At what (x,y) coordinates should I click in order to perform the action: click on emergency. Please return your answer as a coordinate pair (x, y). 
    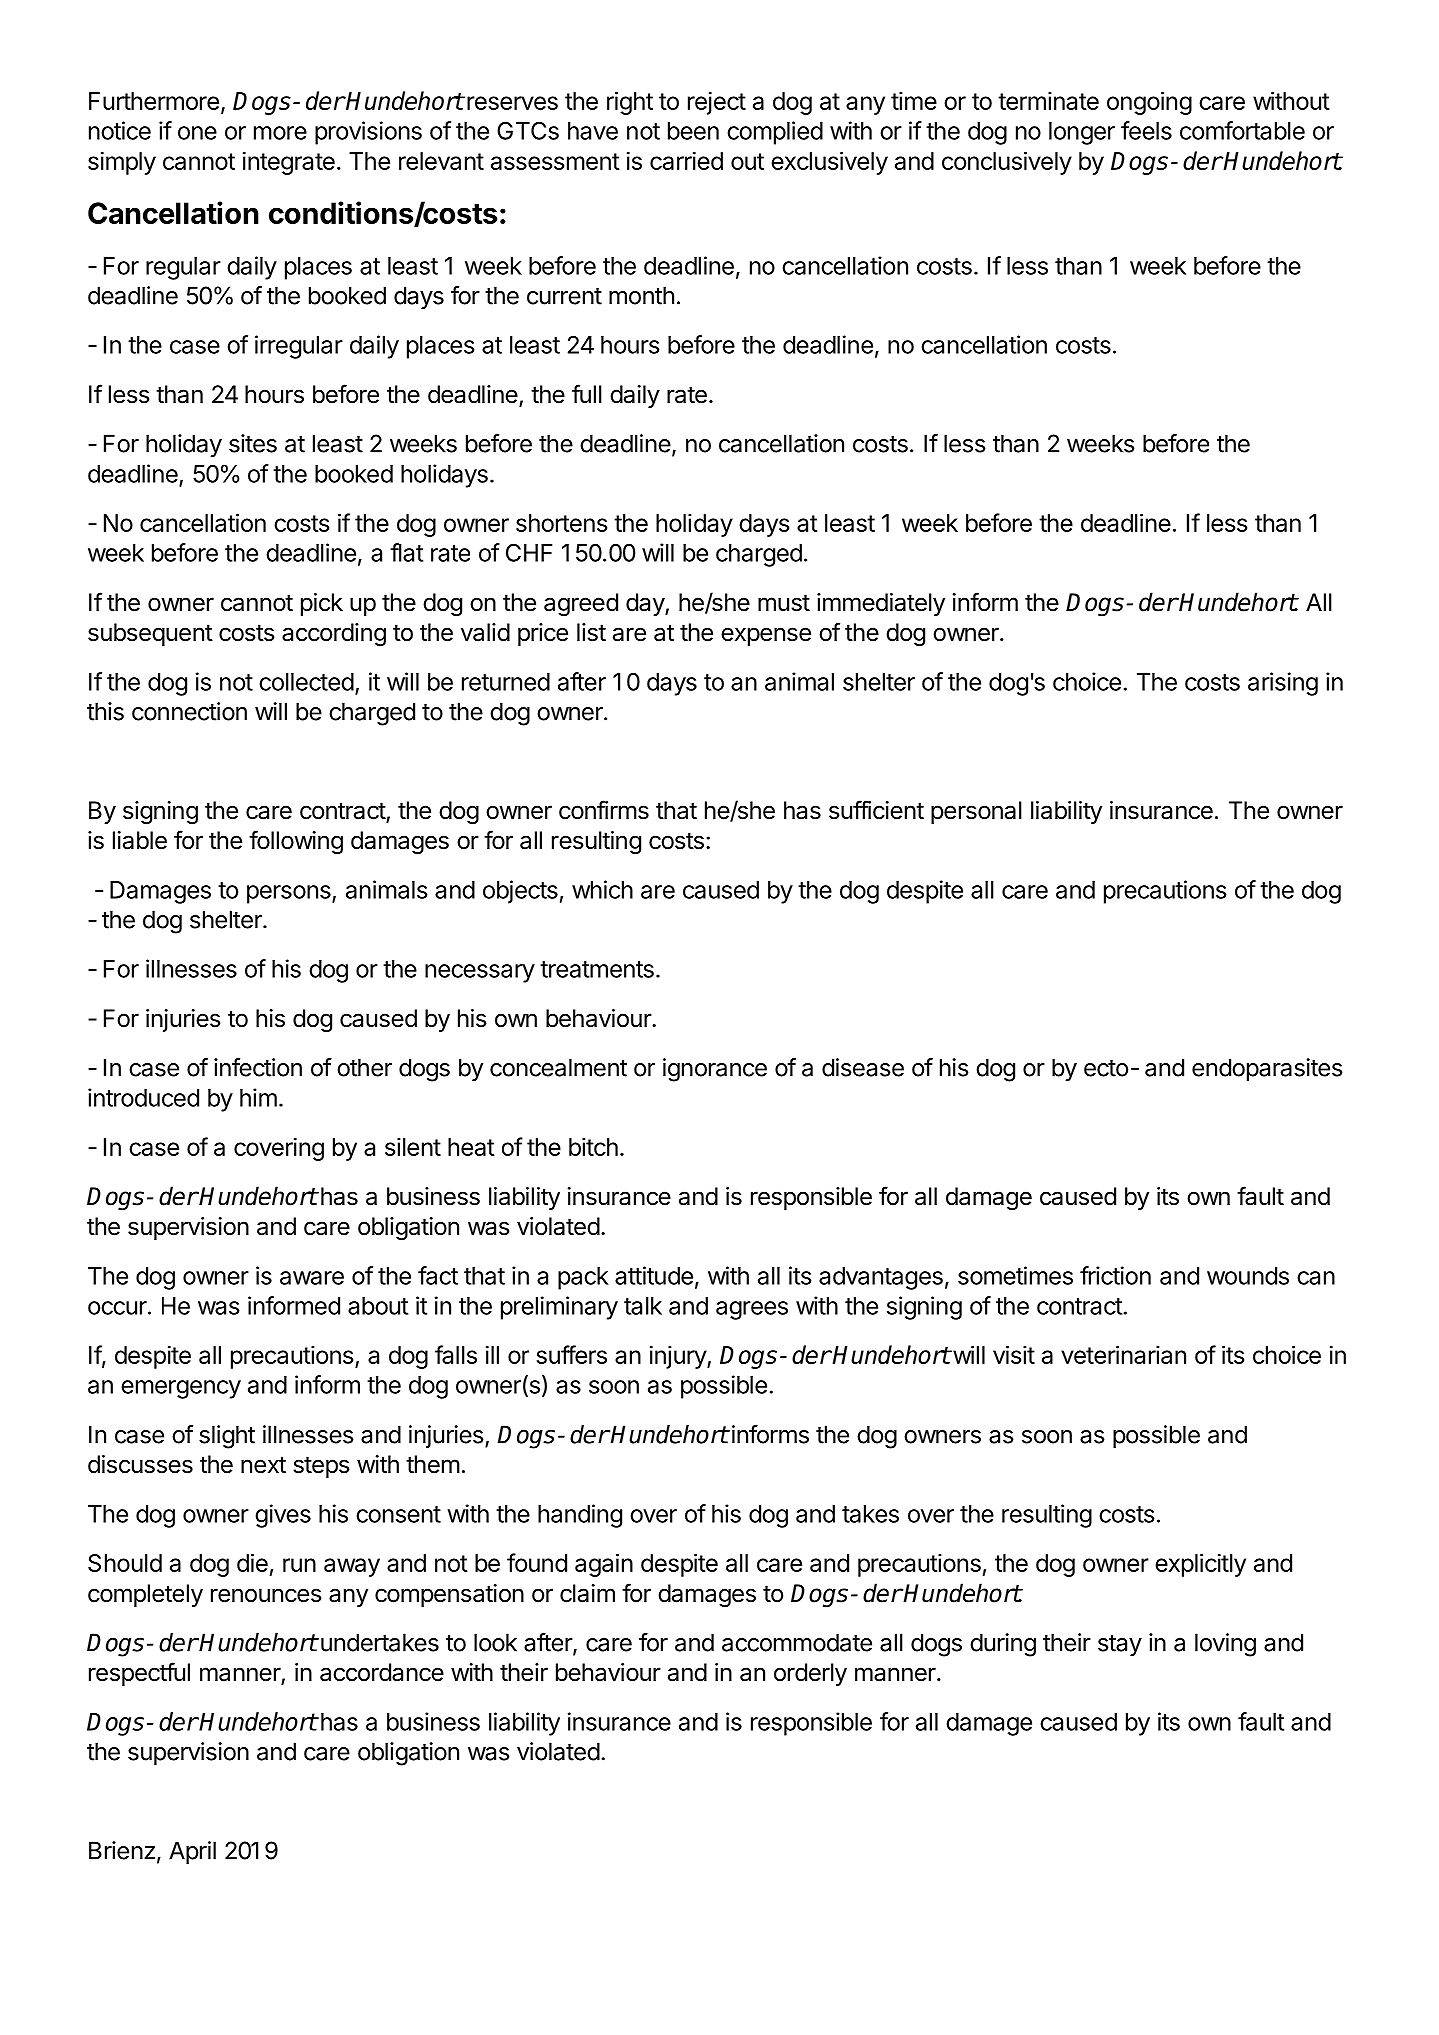
    Looking at the image, I should click on (181, 1389).
